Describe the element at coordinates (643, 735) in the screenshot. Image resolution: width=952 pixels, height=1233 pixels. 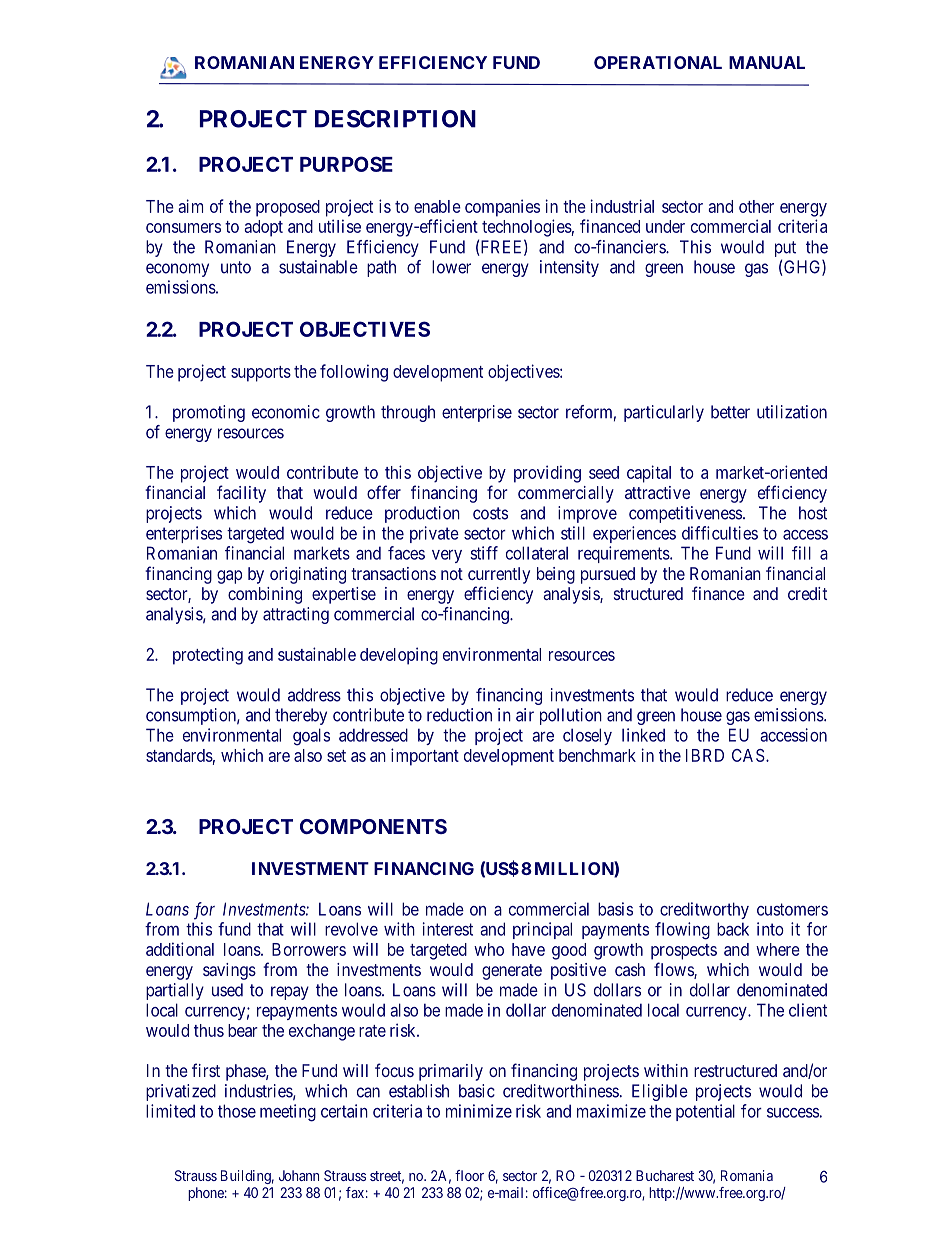
I see `linked` at that location.
